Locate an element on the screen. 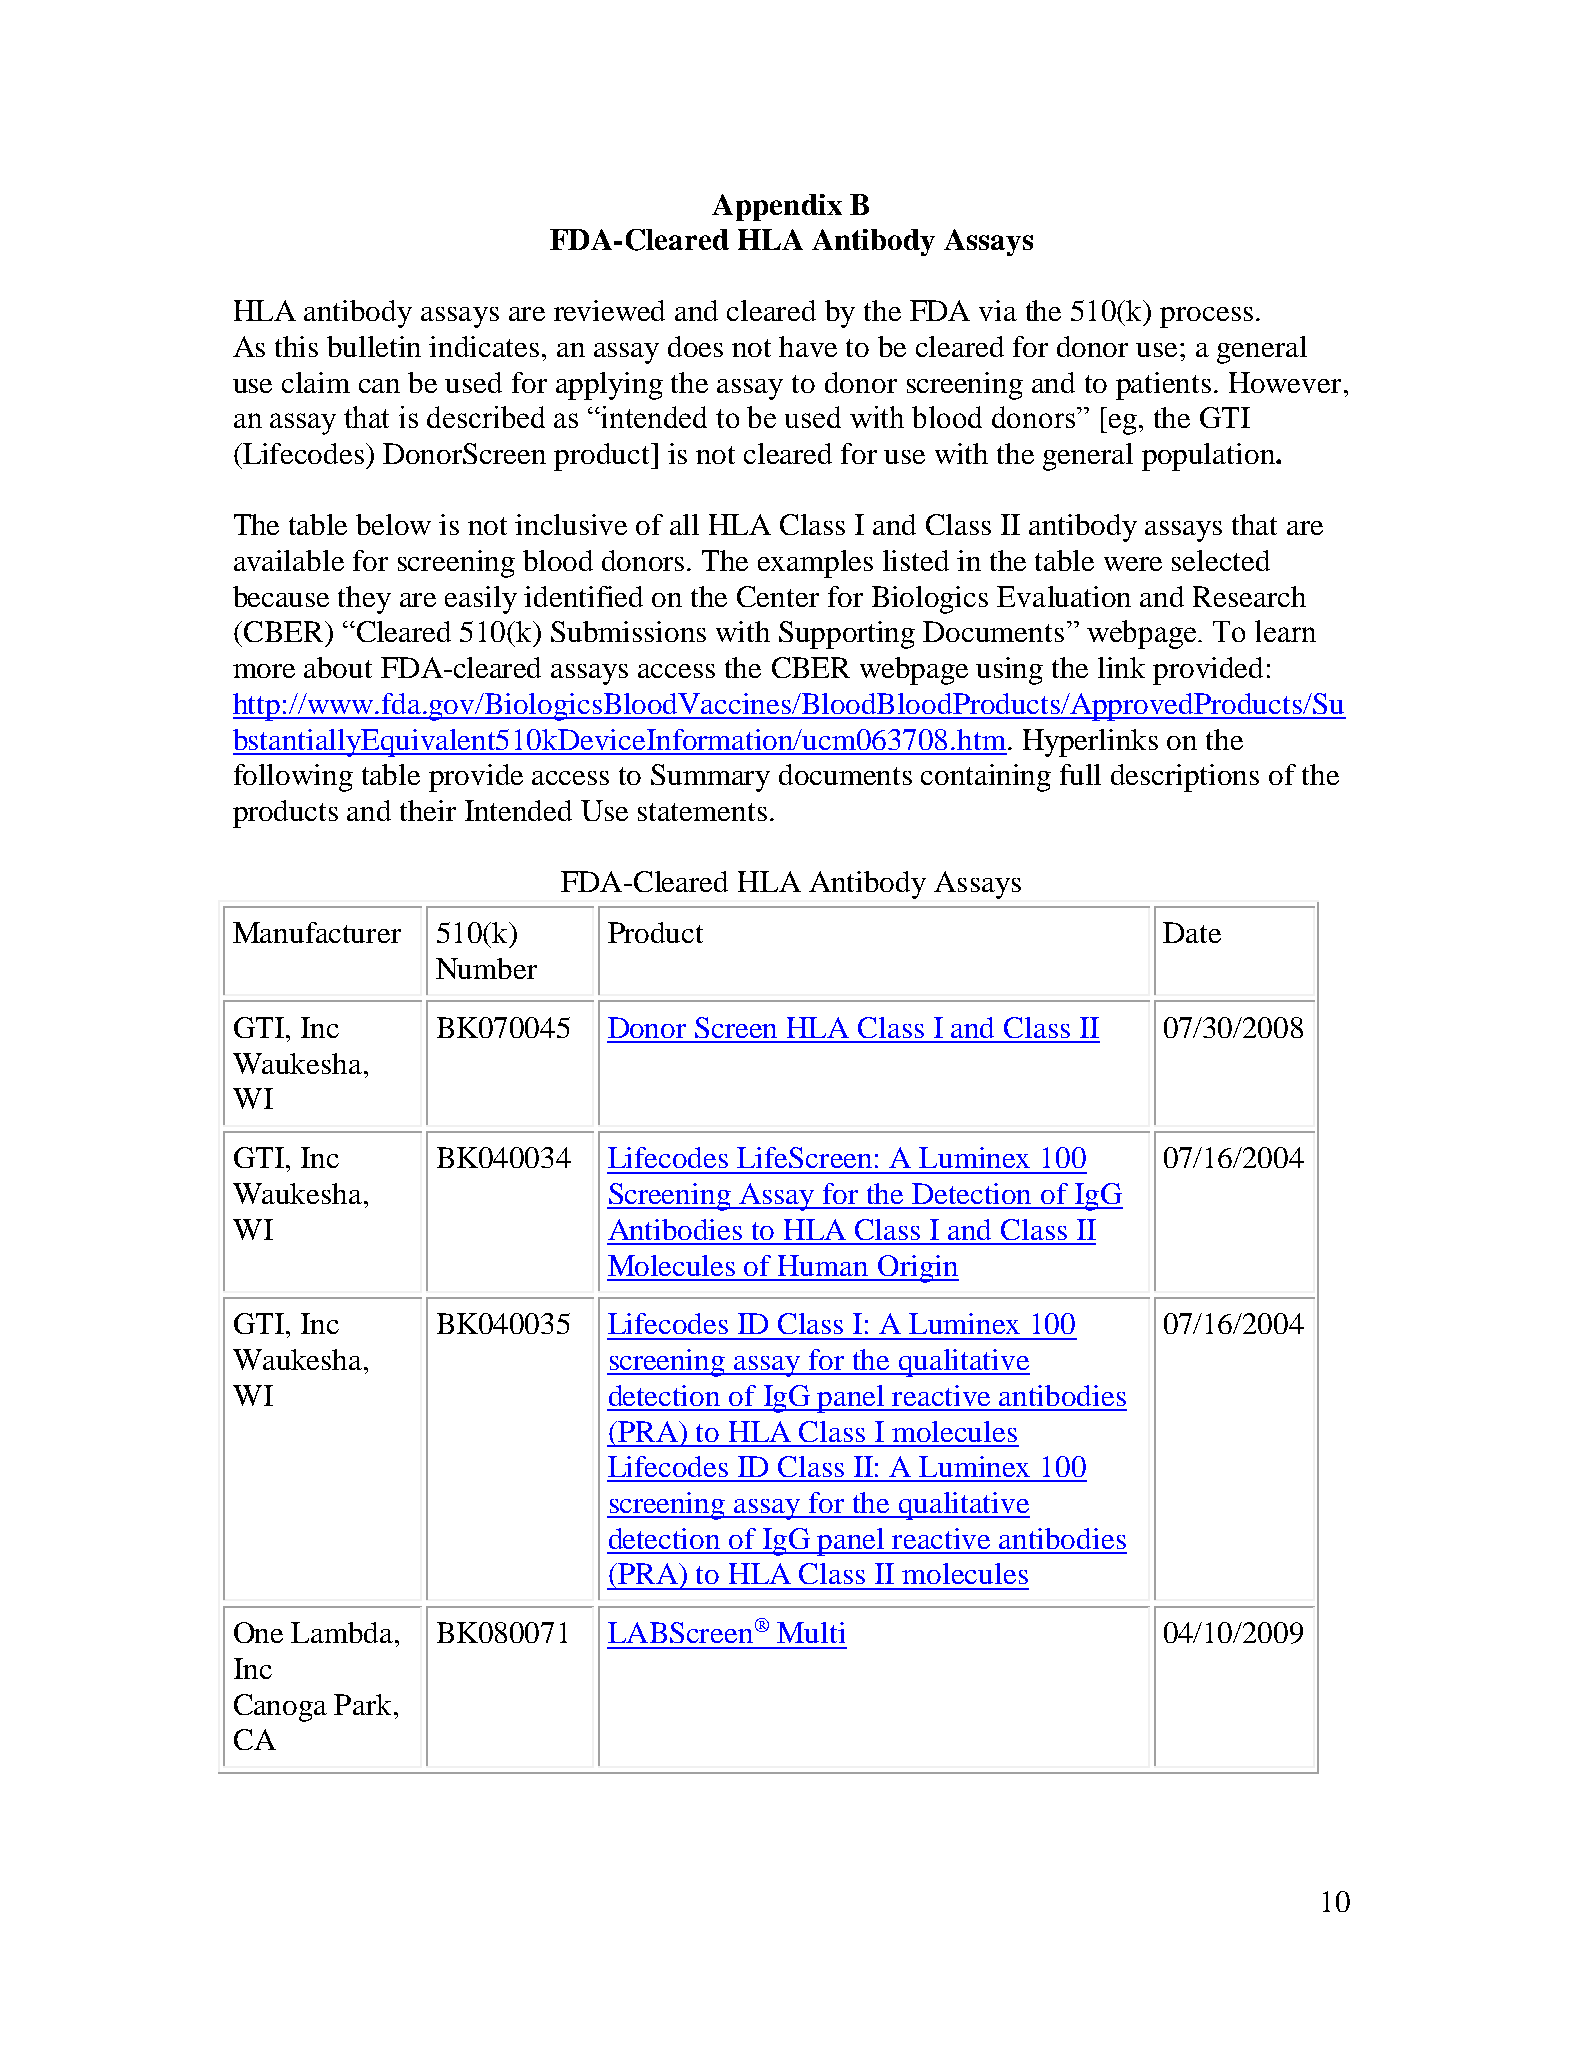 The height and width of the screenshot is (2048, 1583). Lambda is located at coordinates (343, 1632).
